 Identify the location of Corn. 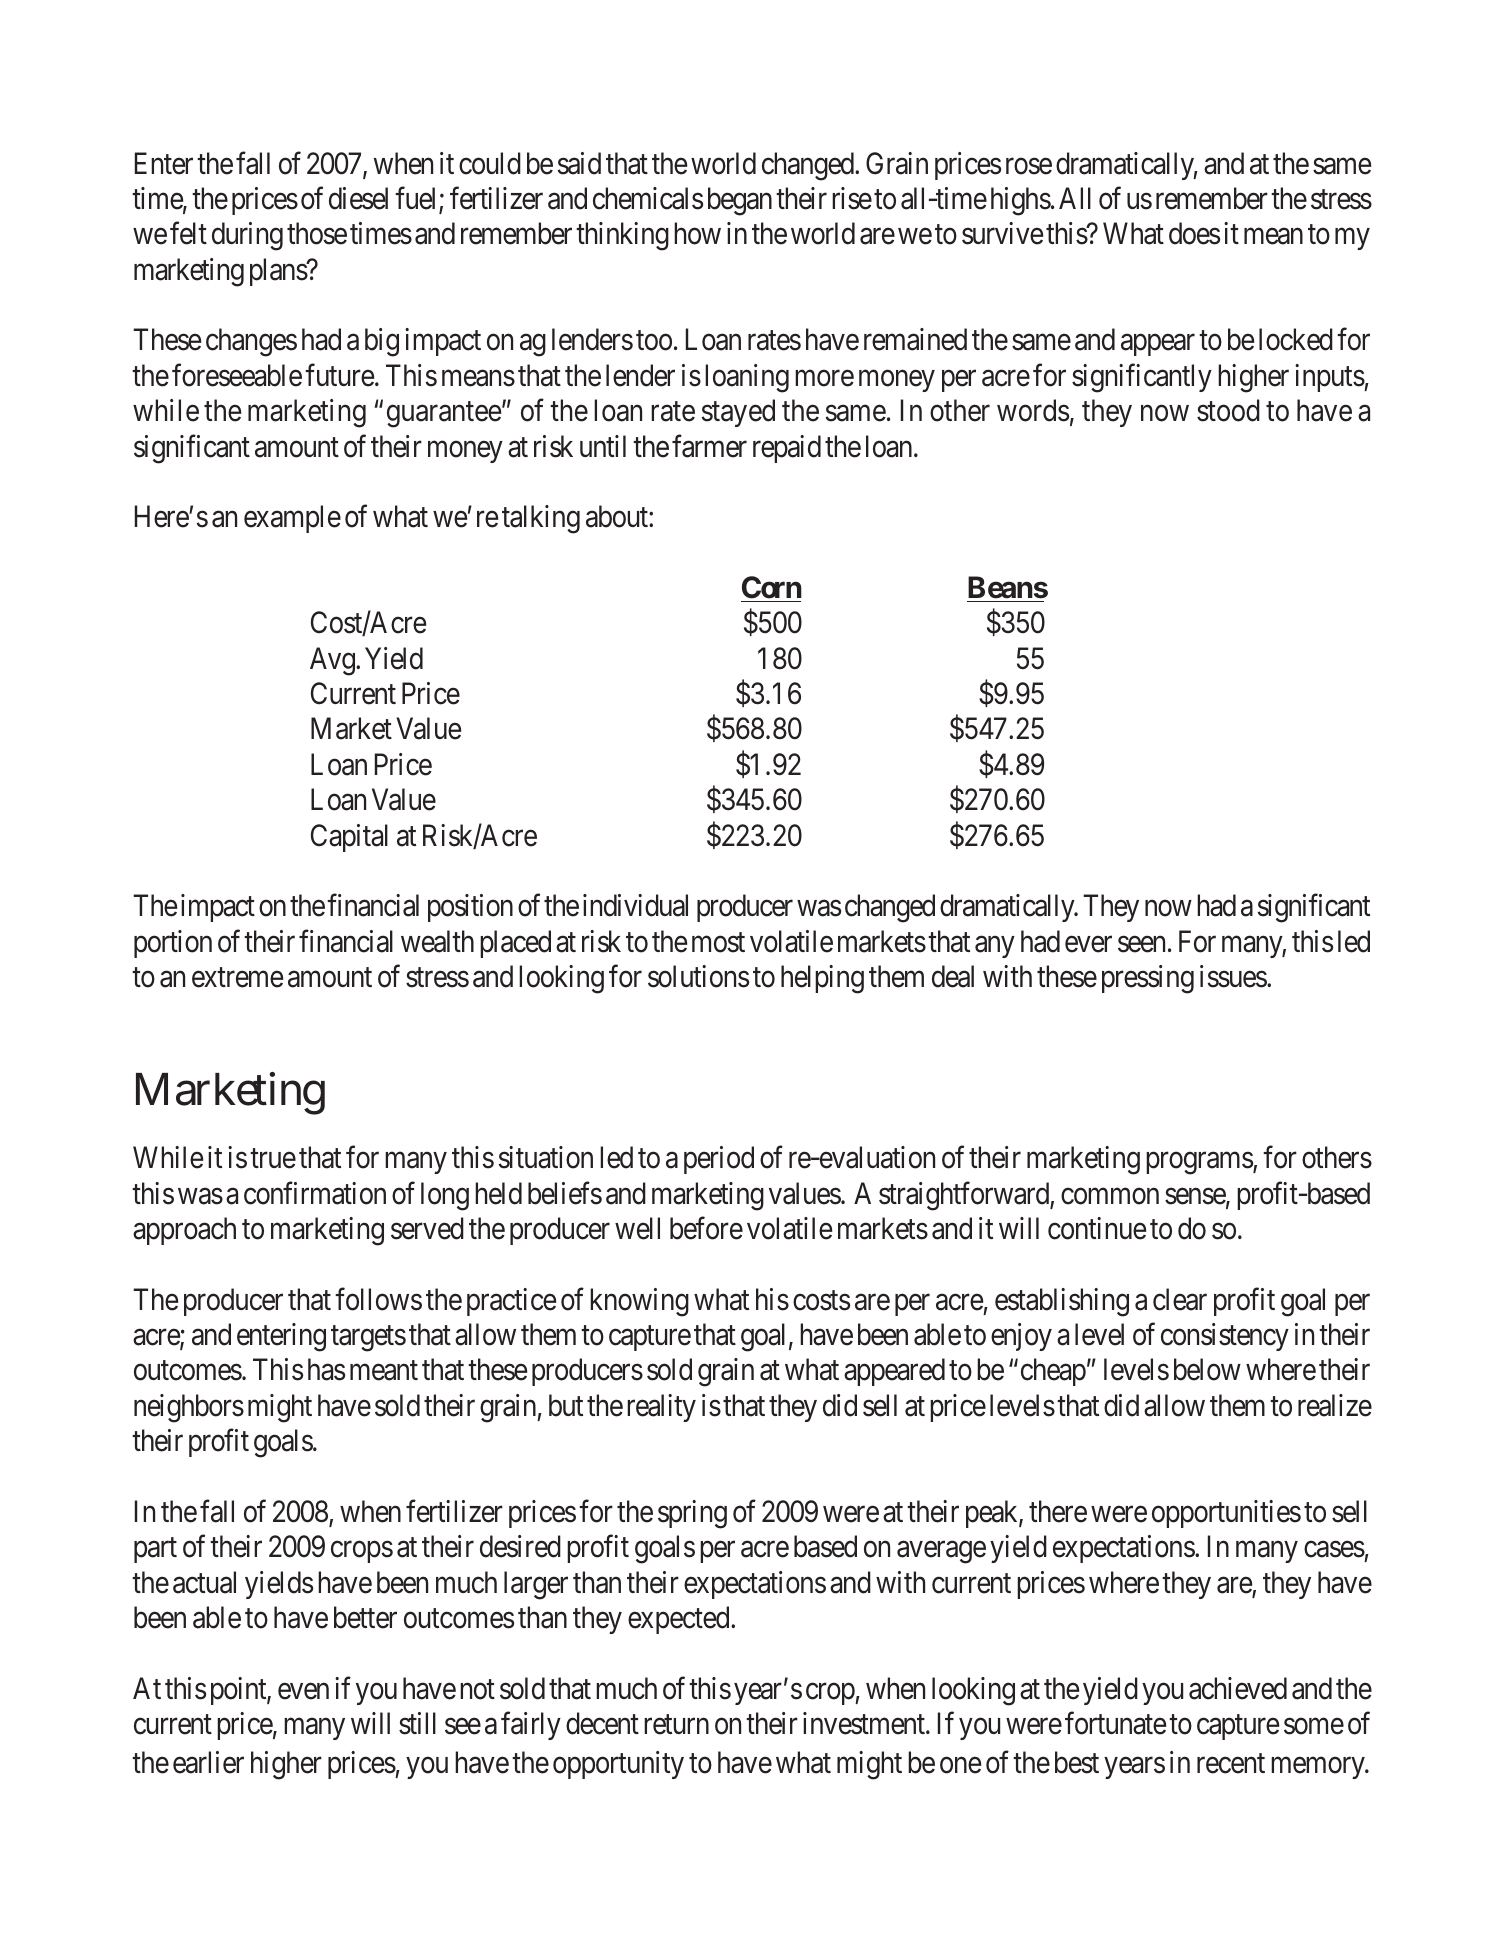
(771, 589).
